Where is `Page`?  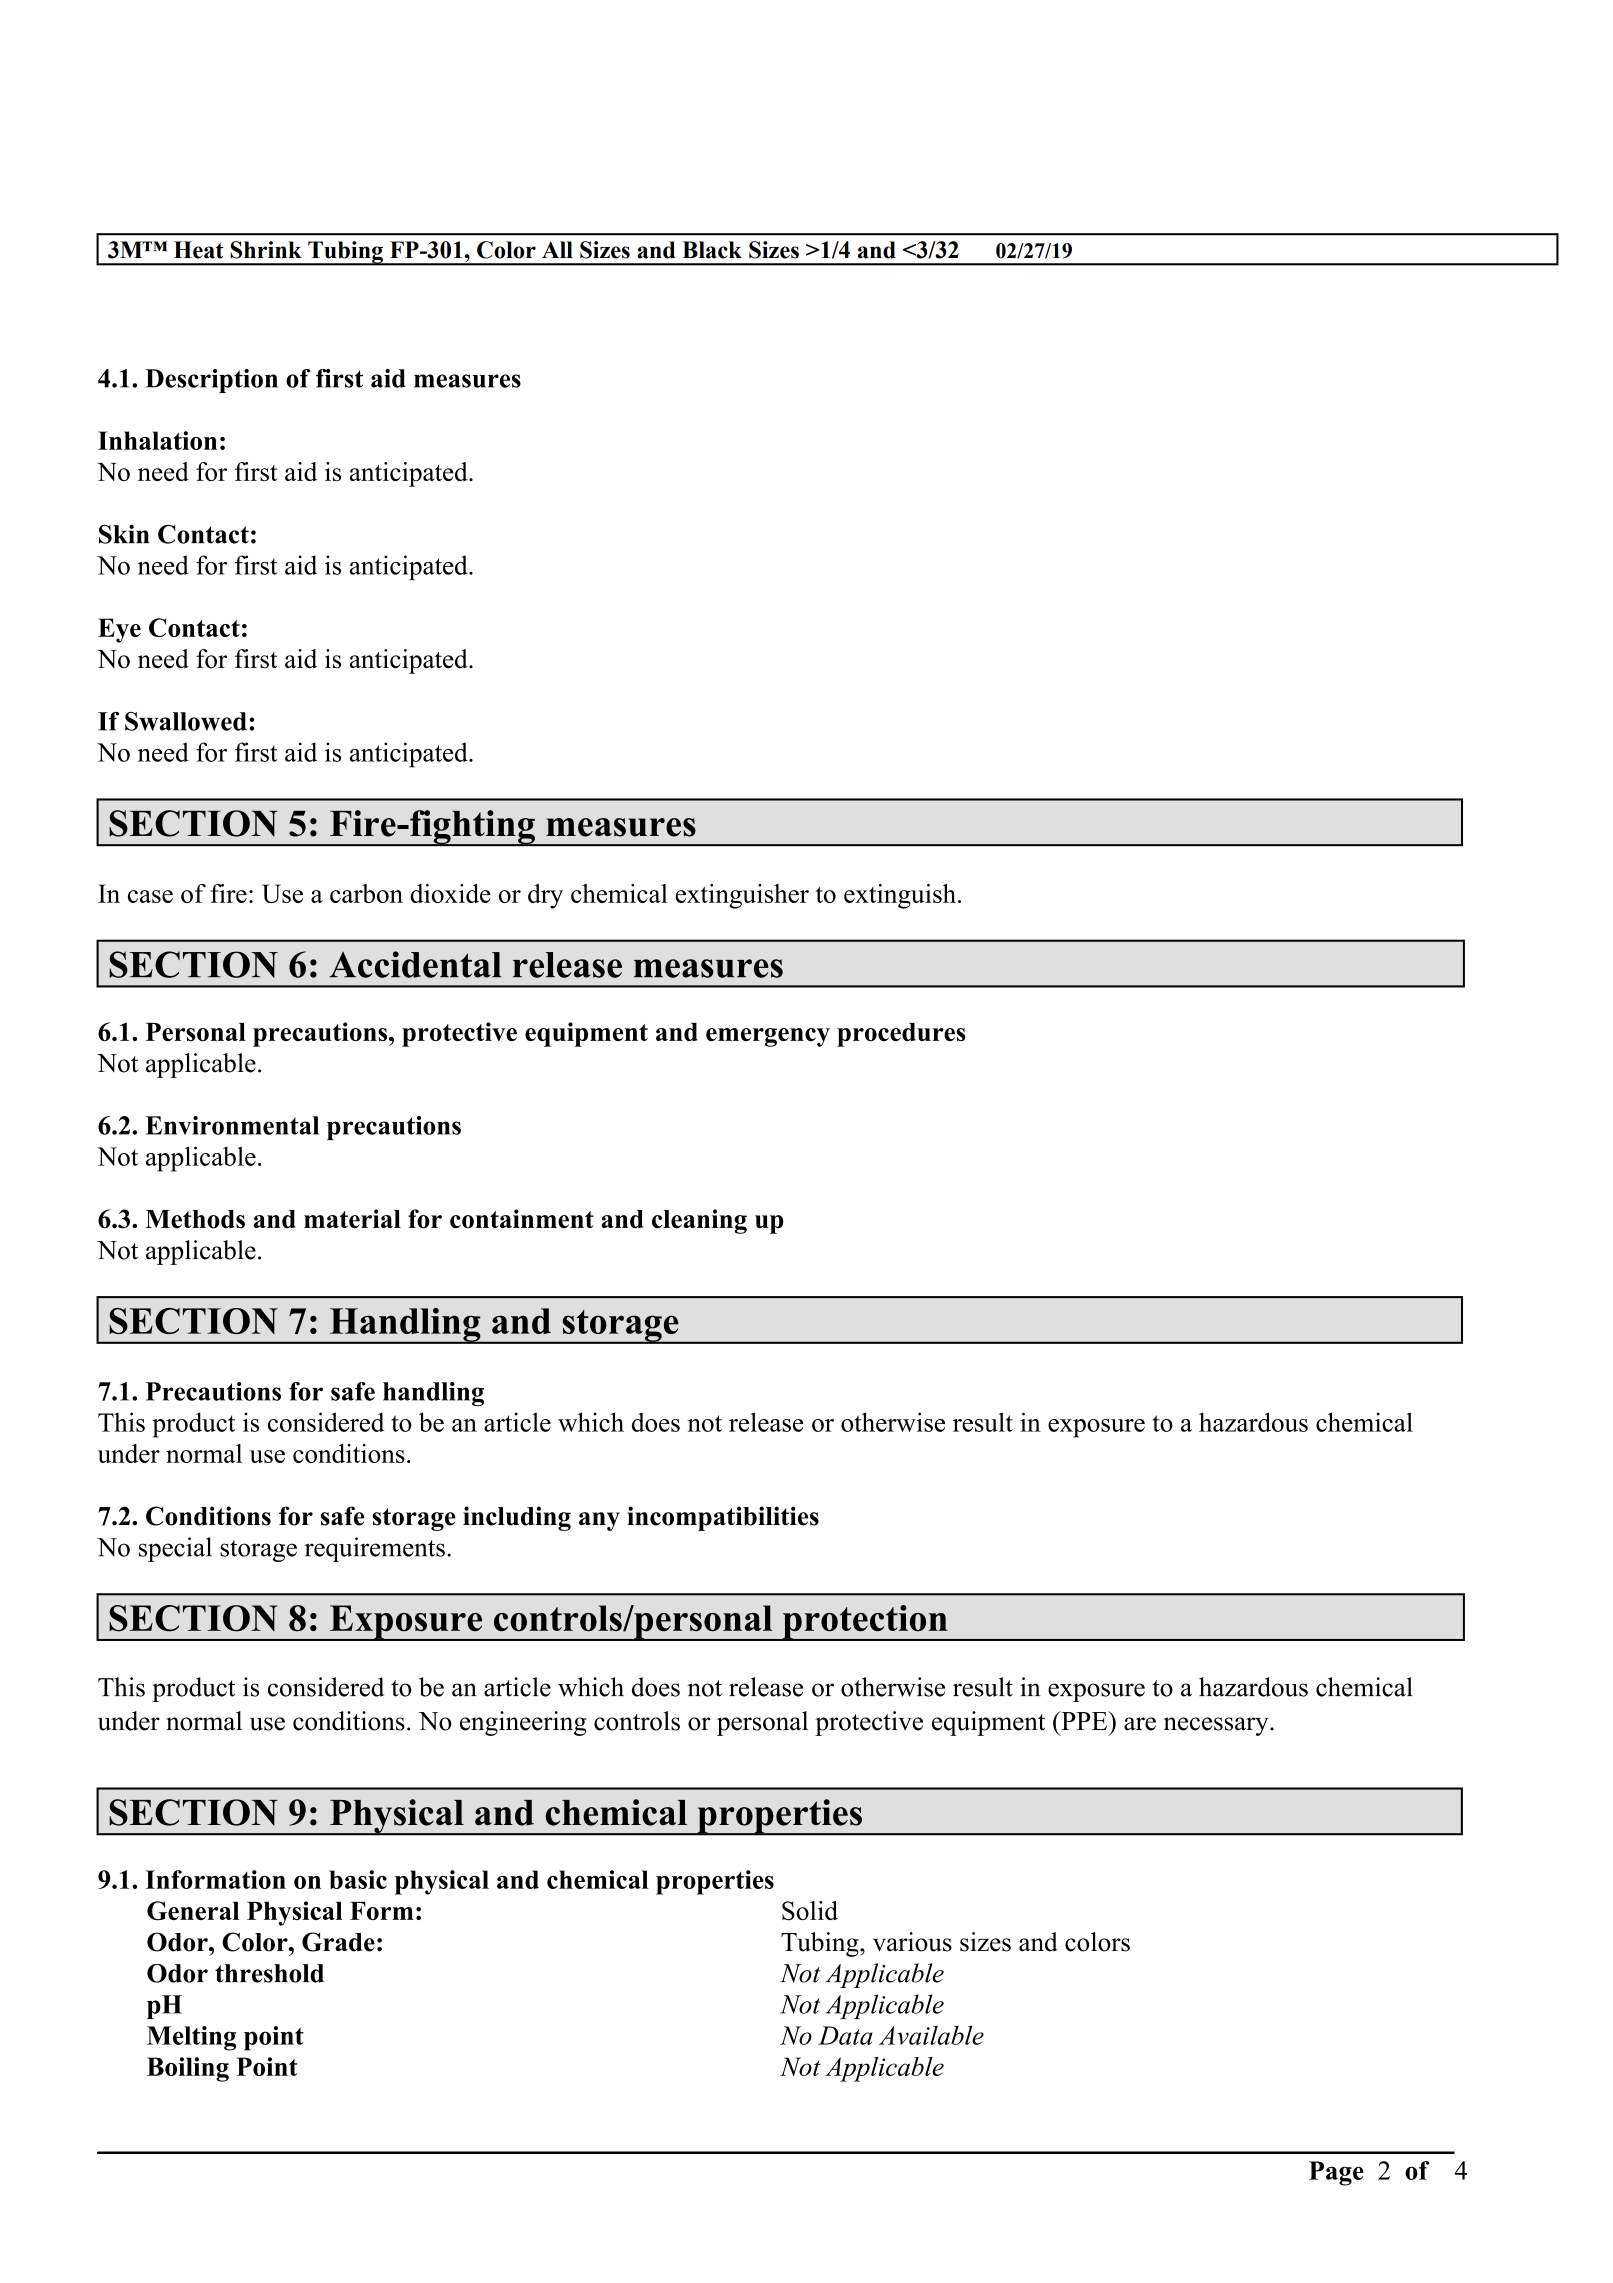 Page is located at coordinates (1336, 2173).
